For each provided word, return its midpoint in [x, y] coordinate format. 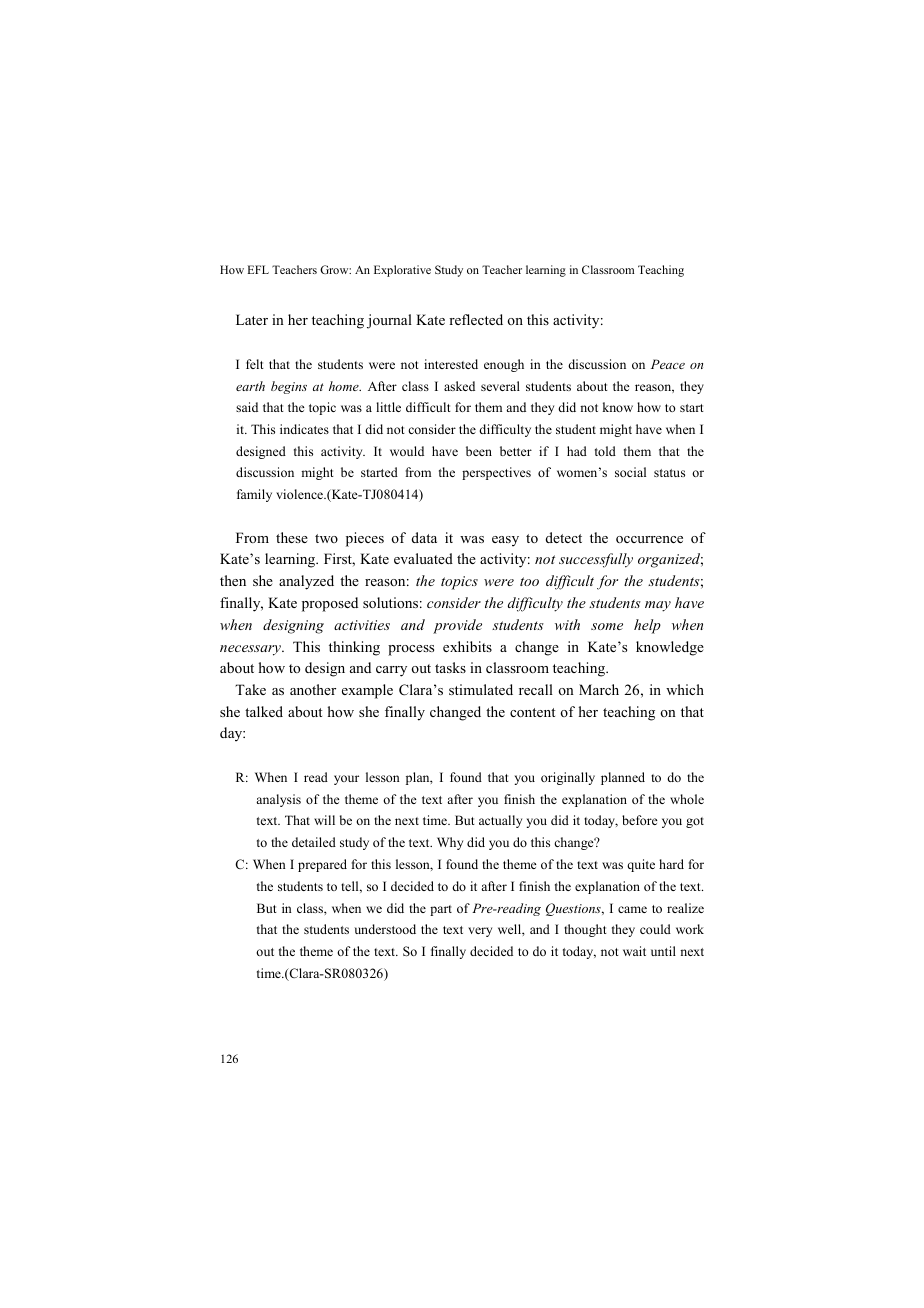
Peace [668, 364]
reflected [476, 319]
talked [264, 711]
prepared [322, 865]
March [599, 689]
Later [252, 319]
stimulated [481, 689]
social [630, 472]
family [254, 495]
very [480, 932]
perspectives [496, 473]
